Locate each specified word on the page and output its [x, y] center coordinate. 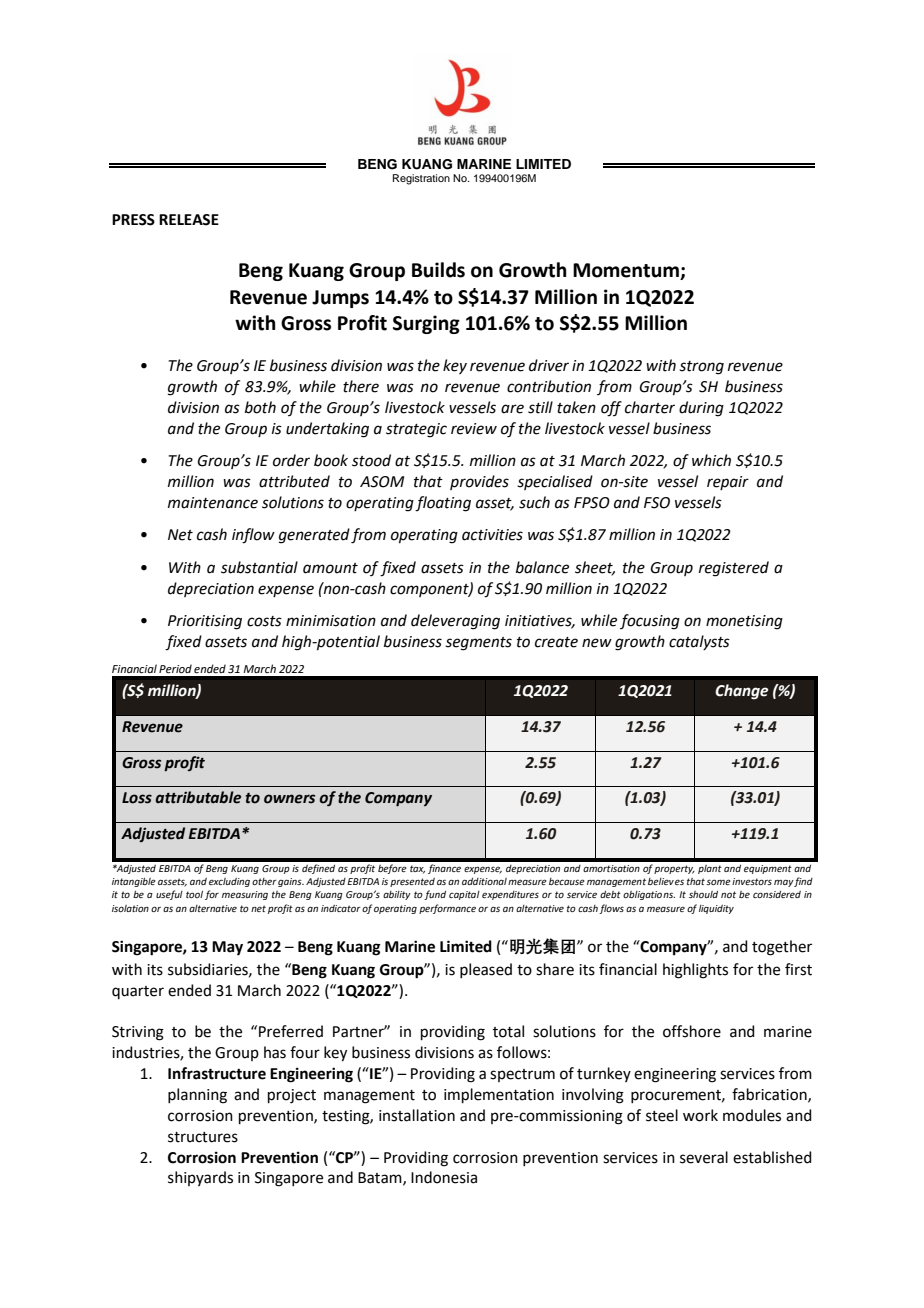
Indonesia [444, 1177]
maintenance [213, 503]
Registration [421, 179]
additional [484, 881]
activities [492, 535]
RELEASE [189, 220]
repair [728, 483]
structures [203, 1137]
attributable [198, 797]
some [718, 882]
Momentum [627, 271]
